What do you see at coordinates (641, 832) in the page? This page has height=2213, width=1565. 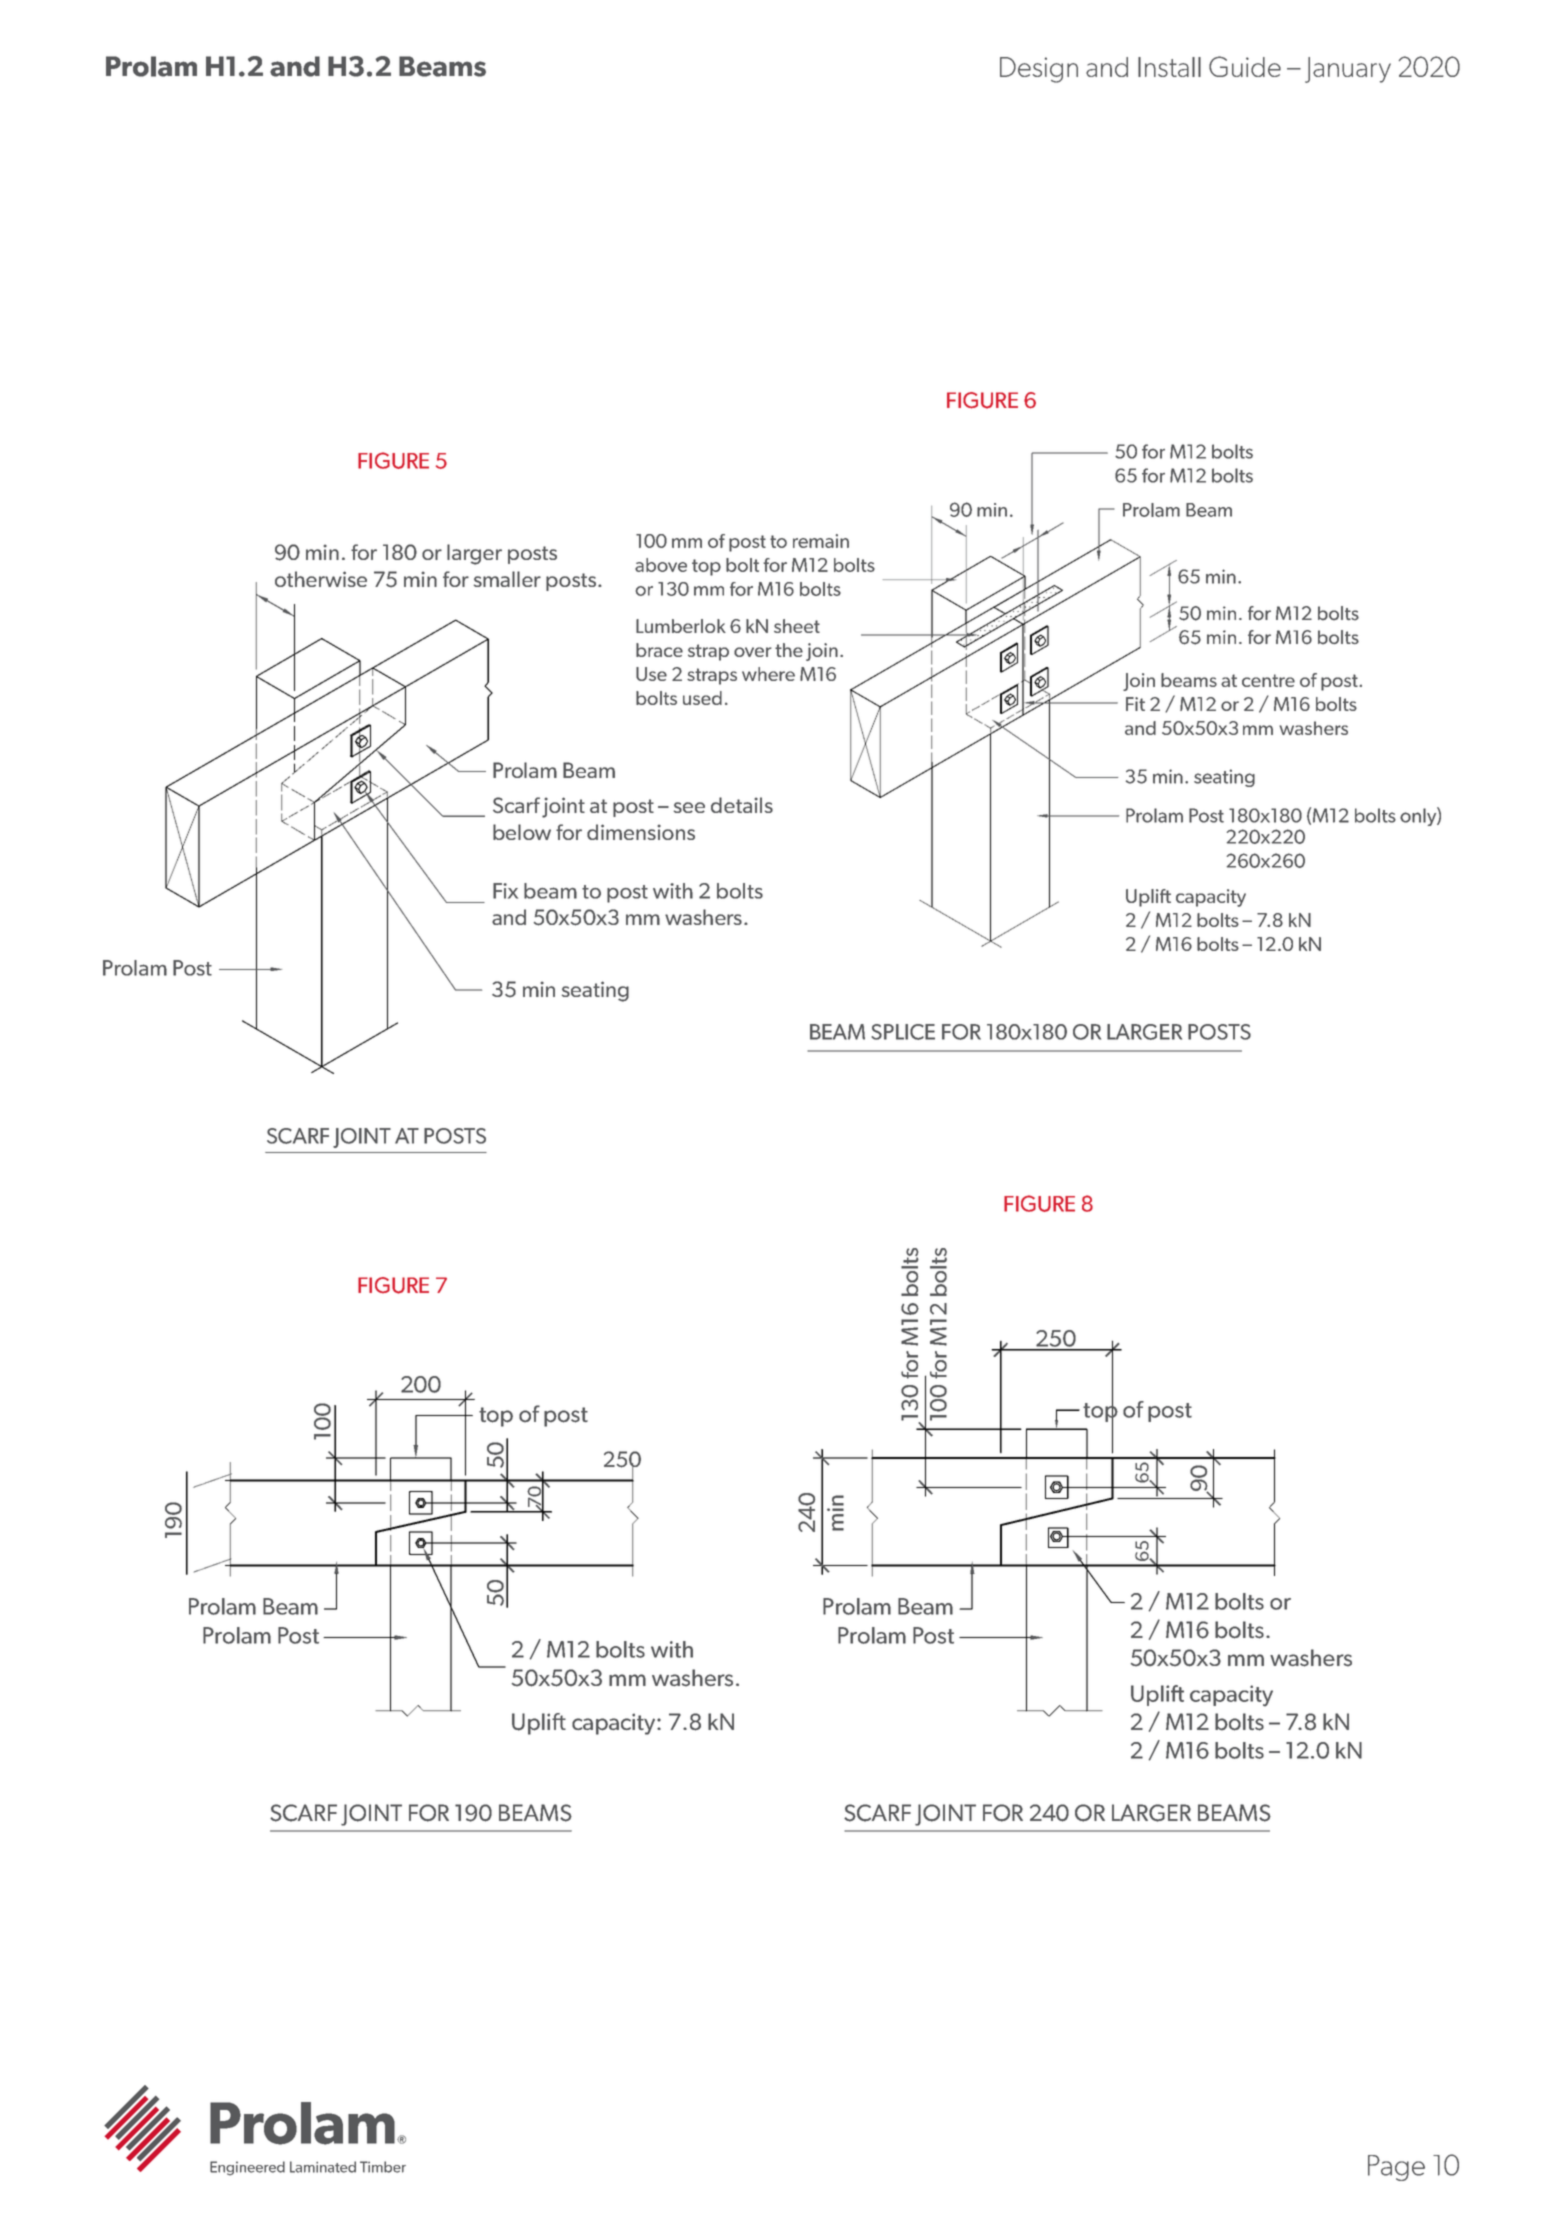 I see `dimensions` at bounding box center [641, 832].
